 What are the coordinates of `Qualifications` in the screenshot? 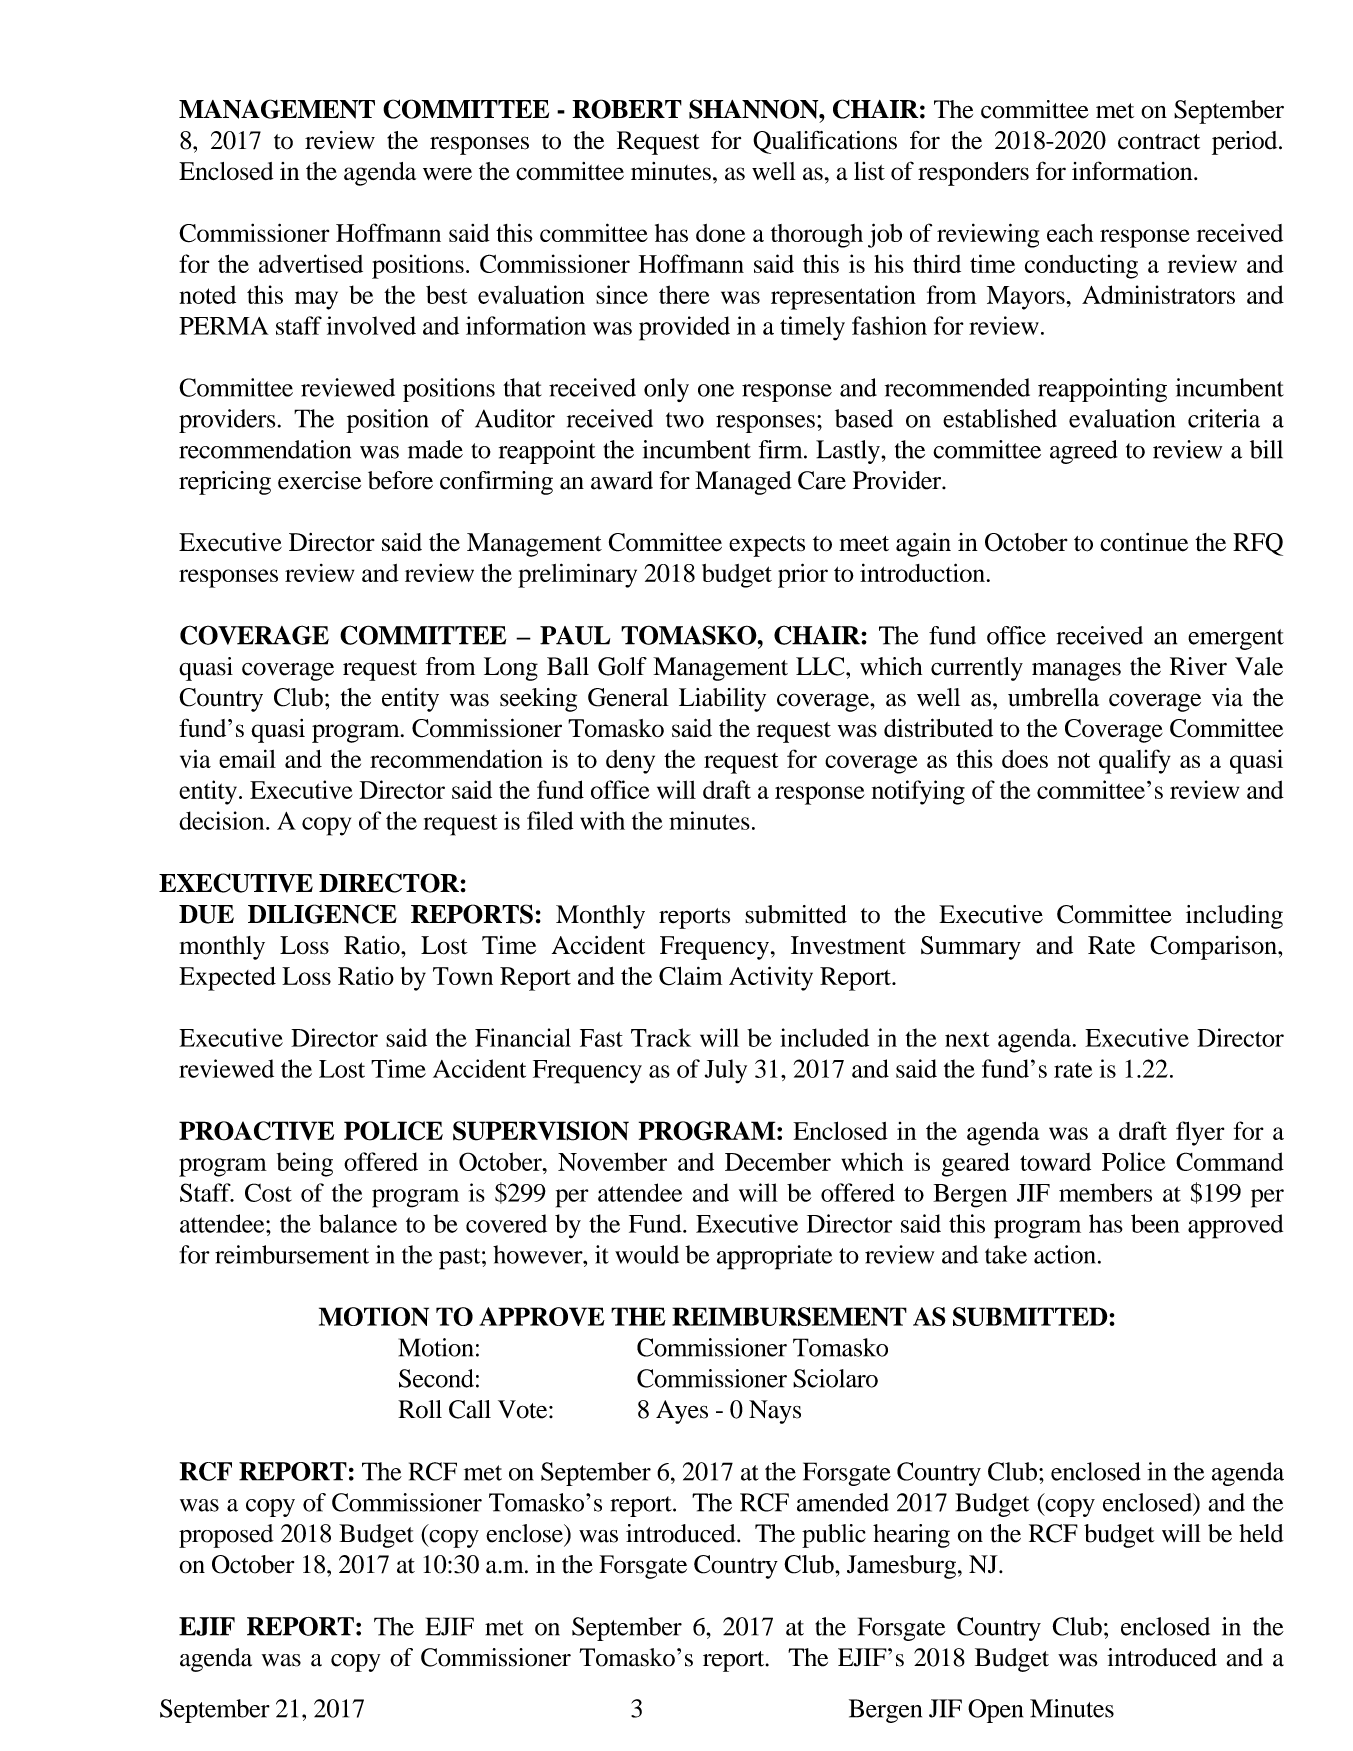 It's located at (825, 142).
